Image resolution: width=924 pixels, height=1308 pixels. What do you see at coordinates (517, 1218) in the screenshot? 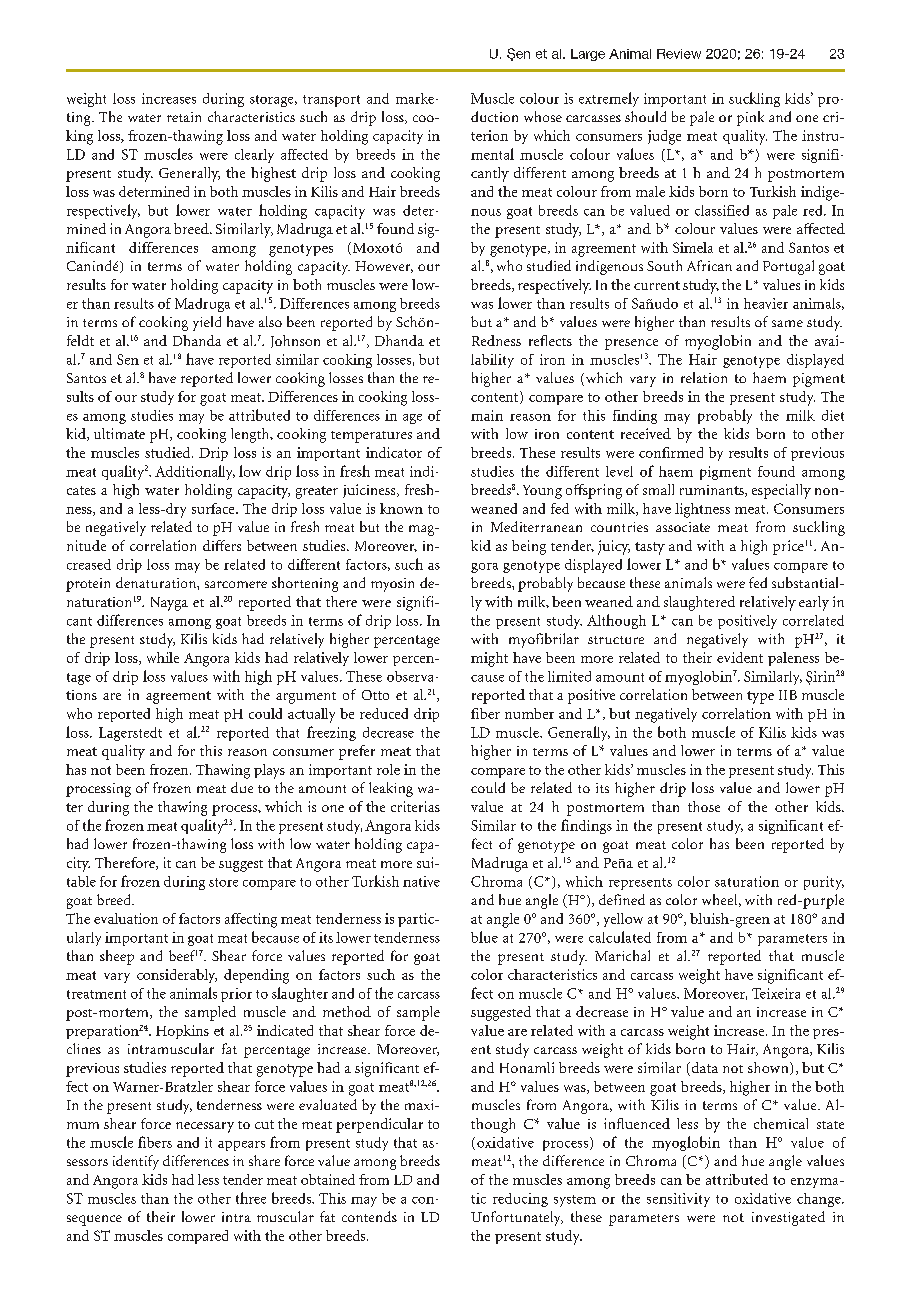
I see `Unfortunately` at bounding box center [517, 1218].
